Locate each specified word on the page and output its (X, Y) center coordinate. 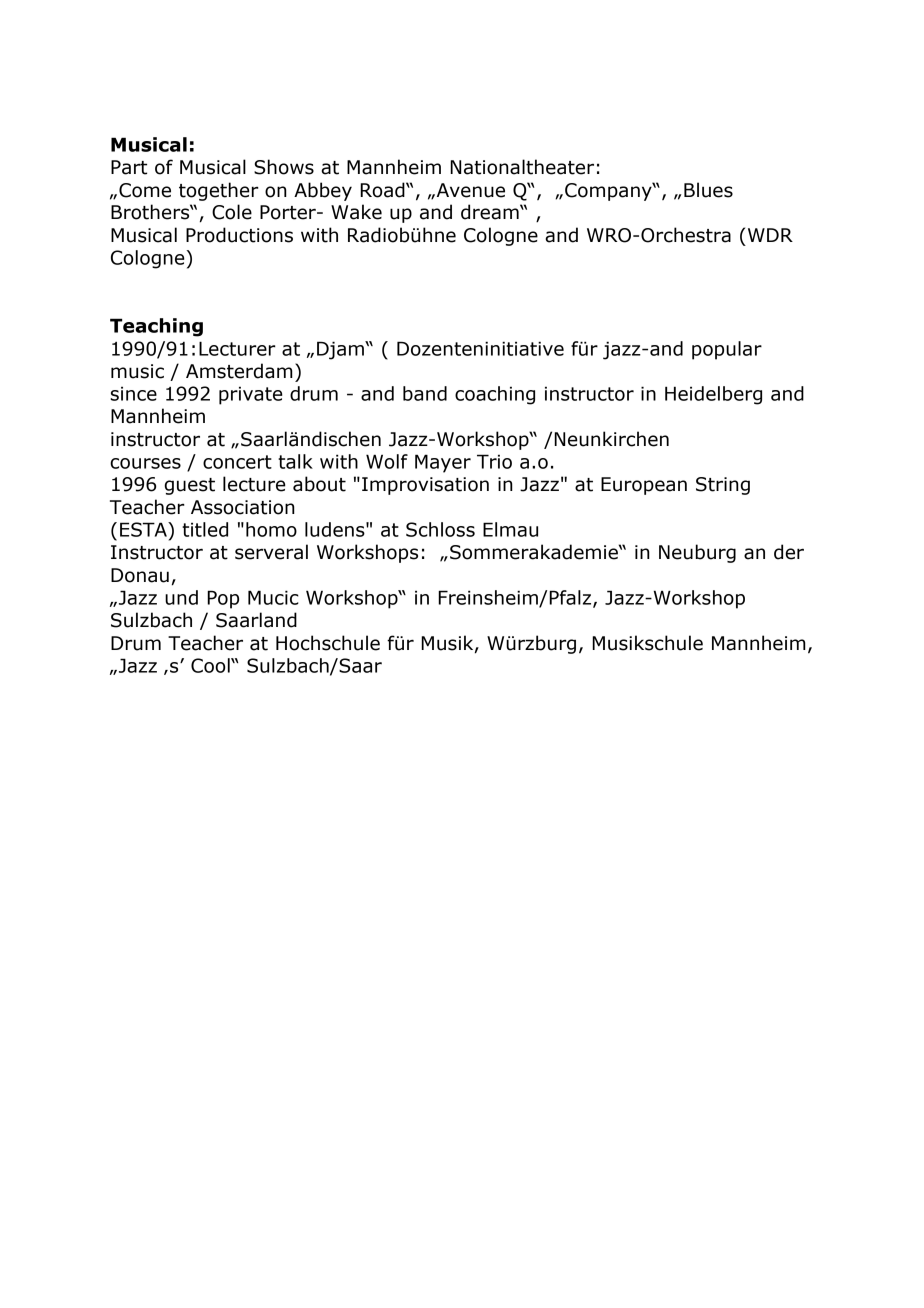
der (789, 552)
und (181, 597)
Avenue (469, 190)
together (219, 191)
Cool (211, 665)
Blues (708, 190)
